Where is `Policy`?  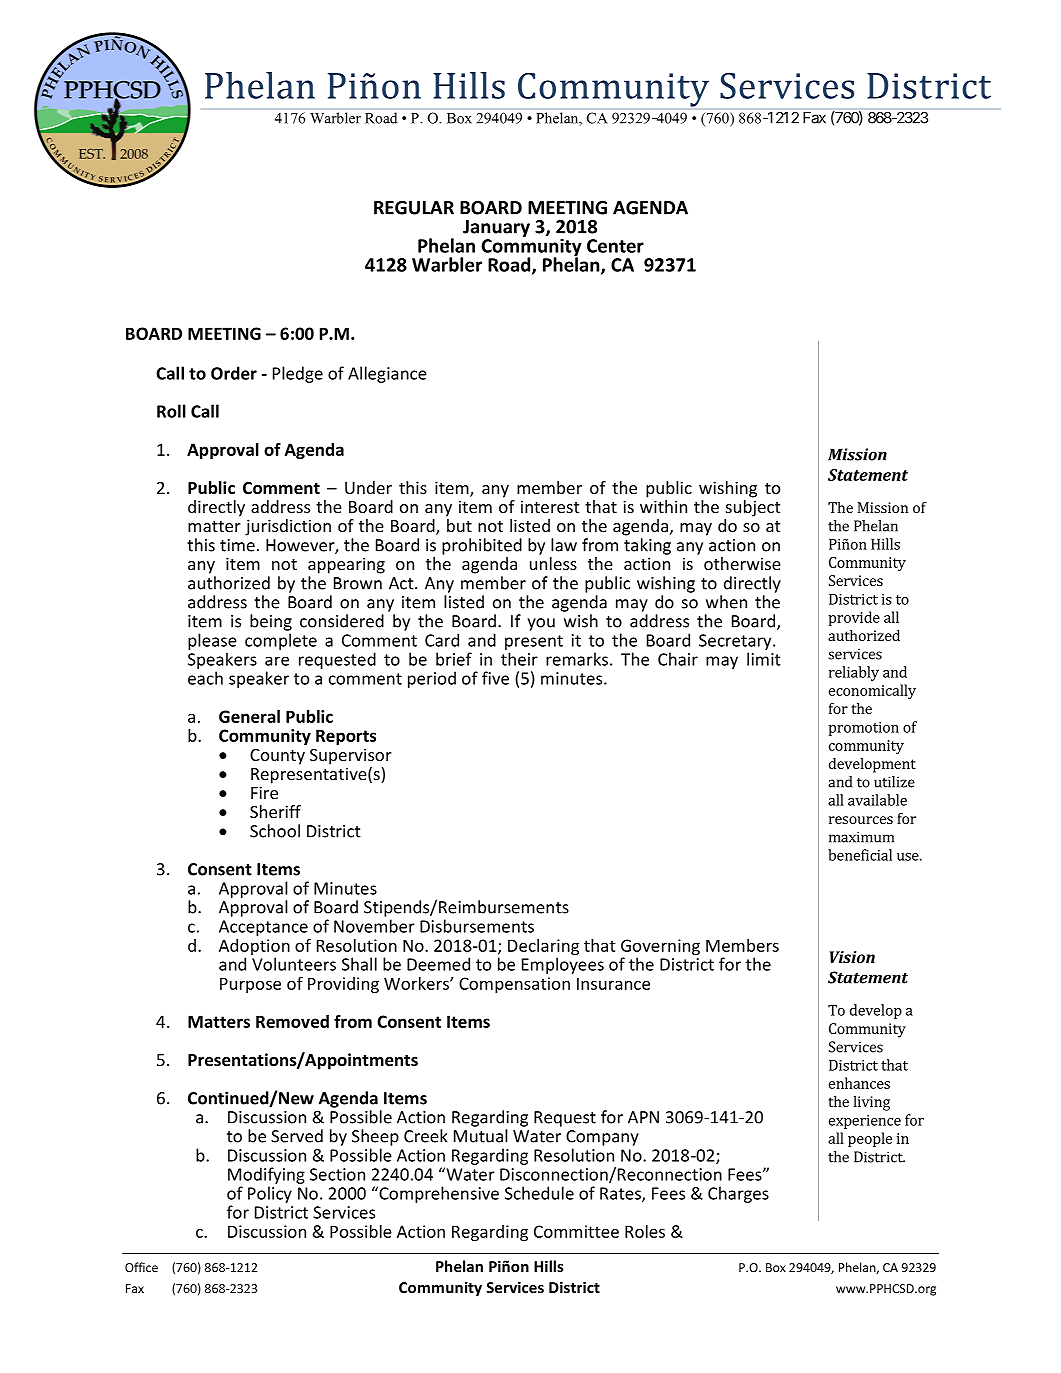 Policy is located at coordinates (270, 1194).
